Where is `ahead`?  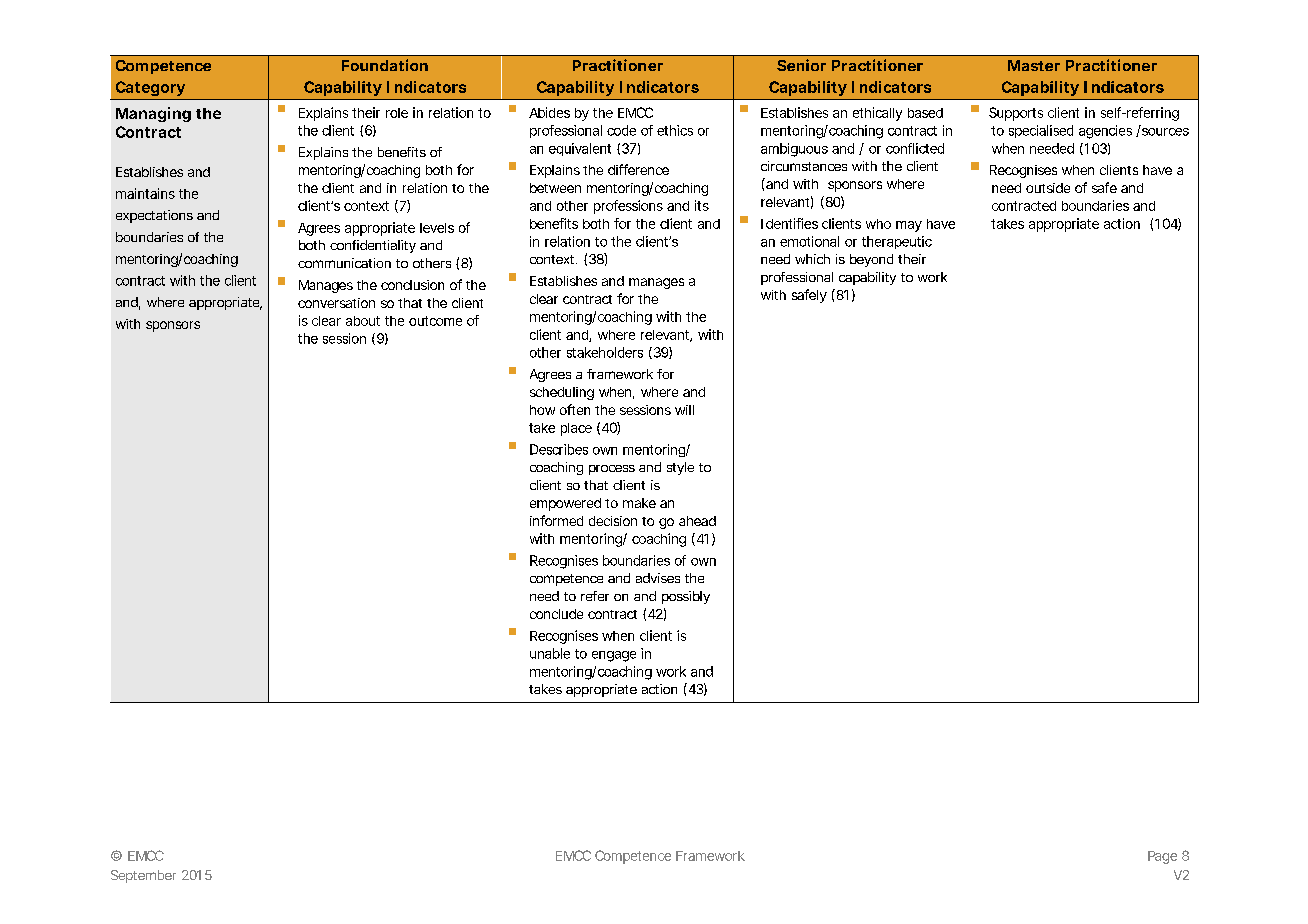
ahead is located at coordinates (697, 521).
